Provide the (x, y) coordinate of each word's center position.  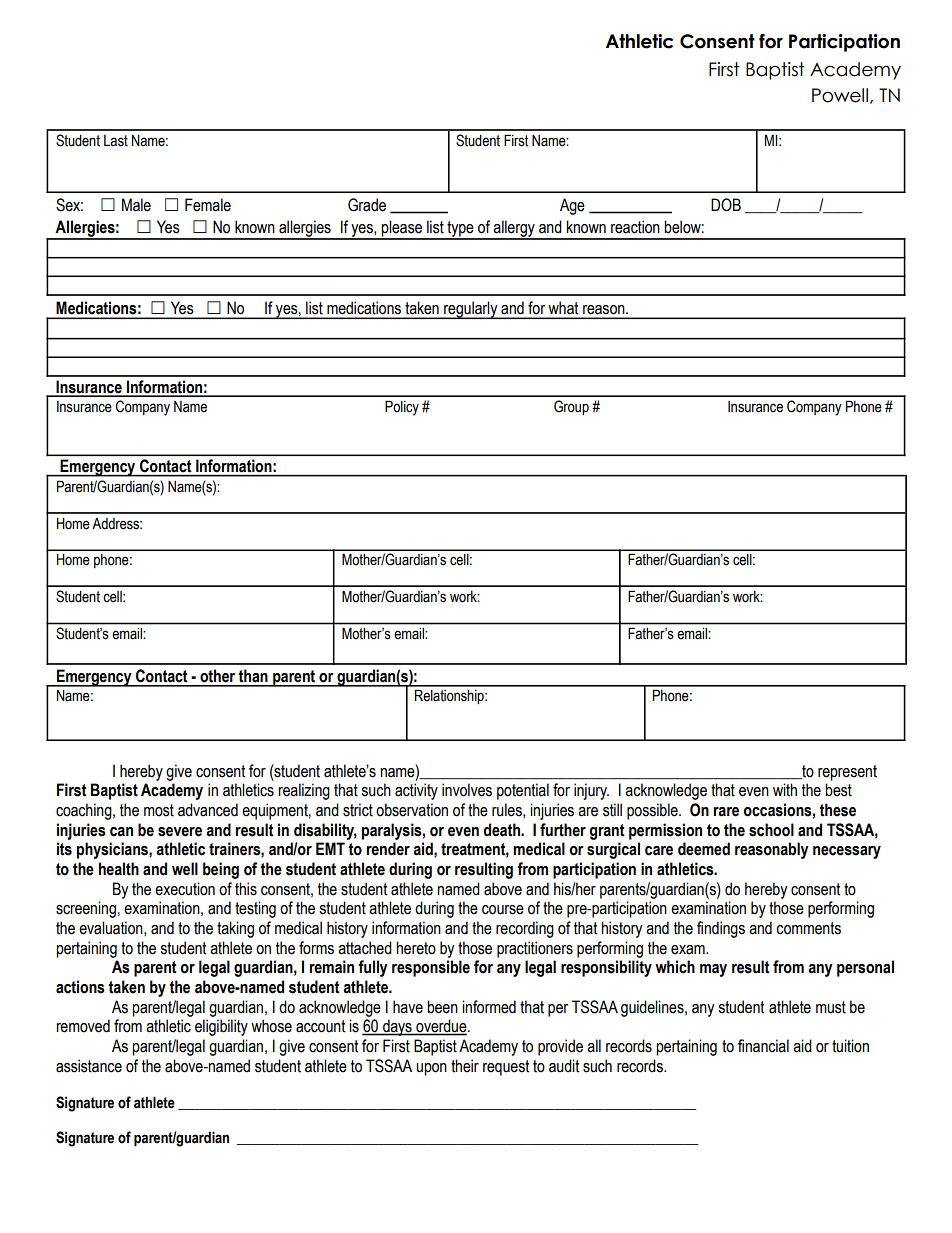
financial (763, 1046)
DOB (726, 205)
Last (116, 141)
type (460, 230)
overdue (441, 1027)
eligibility (221, 1027)
